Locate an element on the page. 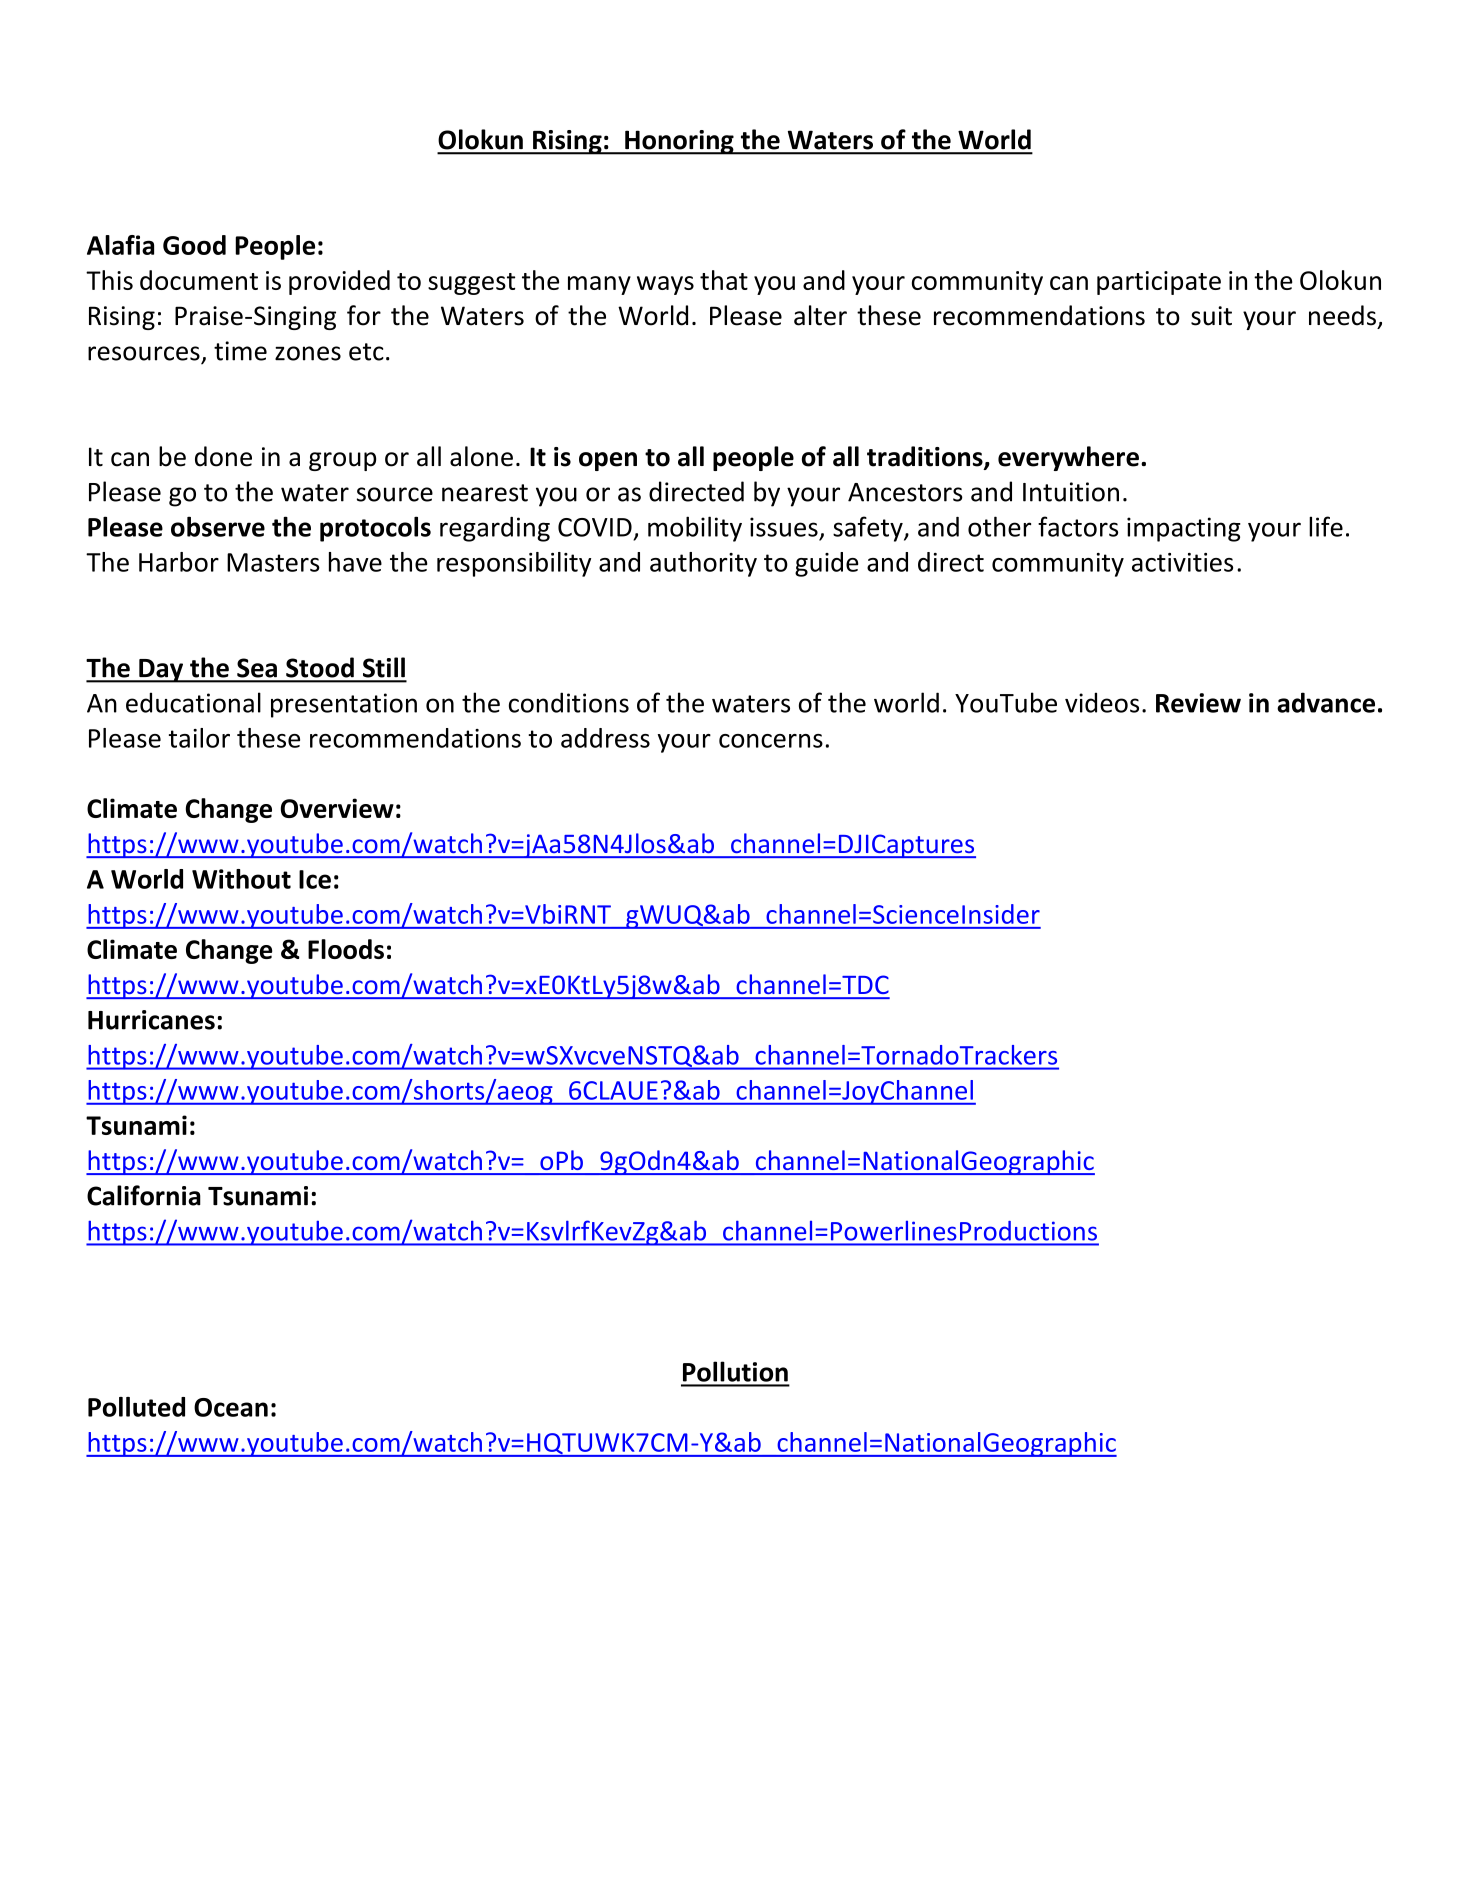 The image size is (1470, 1903). Hurricanes is located at coordinates (151, 1020).
